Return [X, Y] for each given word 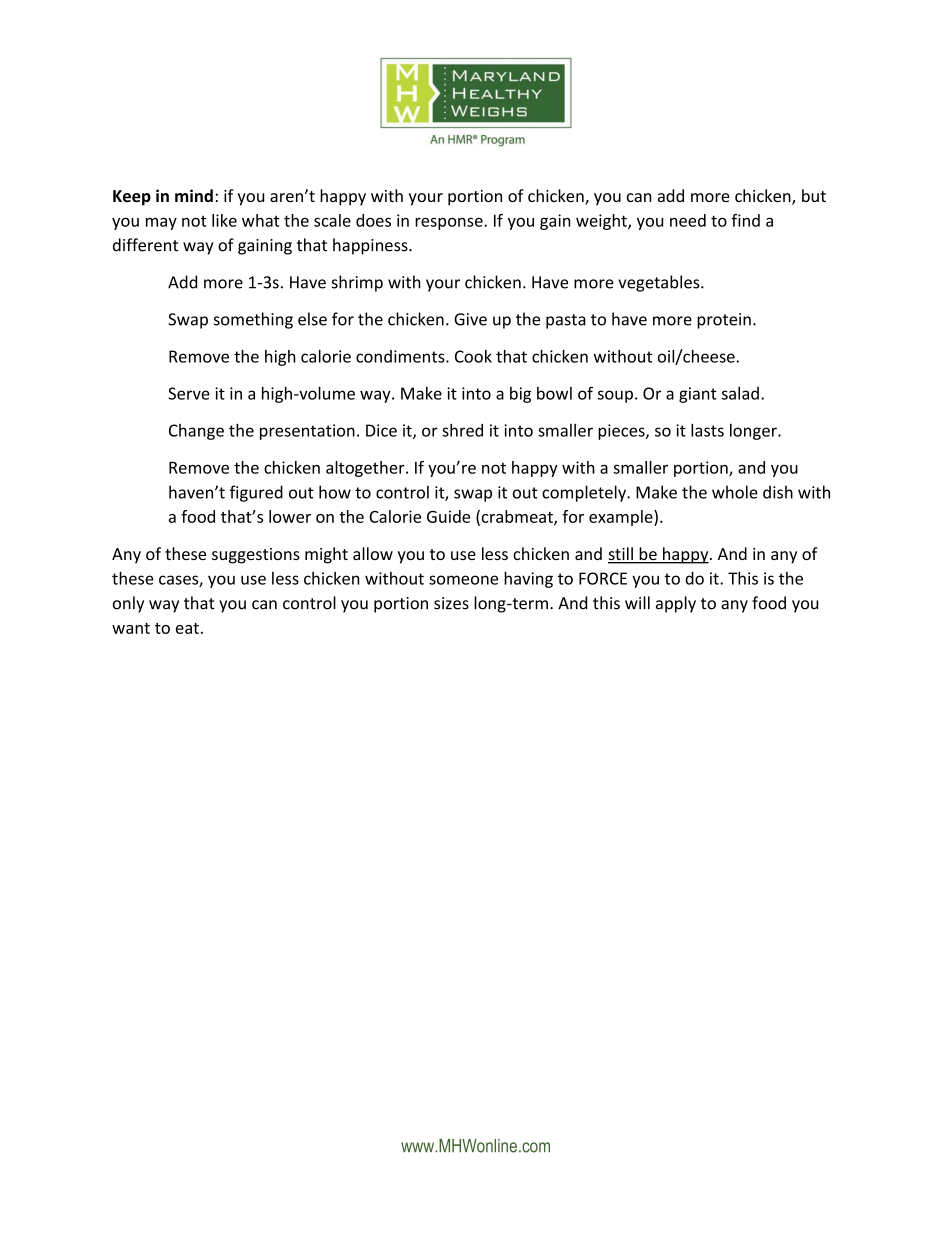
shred [462, 430]
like [224, 220]
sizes [451, 603]
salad [740, 393]
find [745, 220]
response [450, 223]
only [128, 604]
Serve [189, 393]
